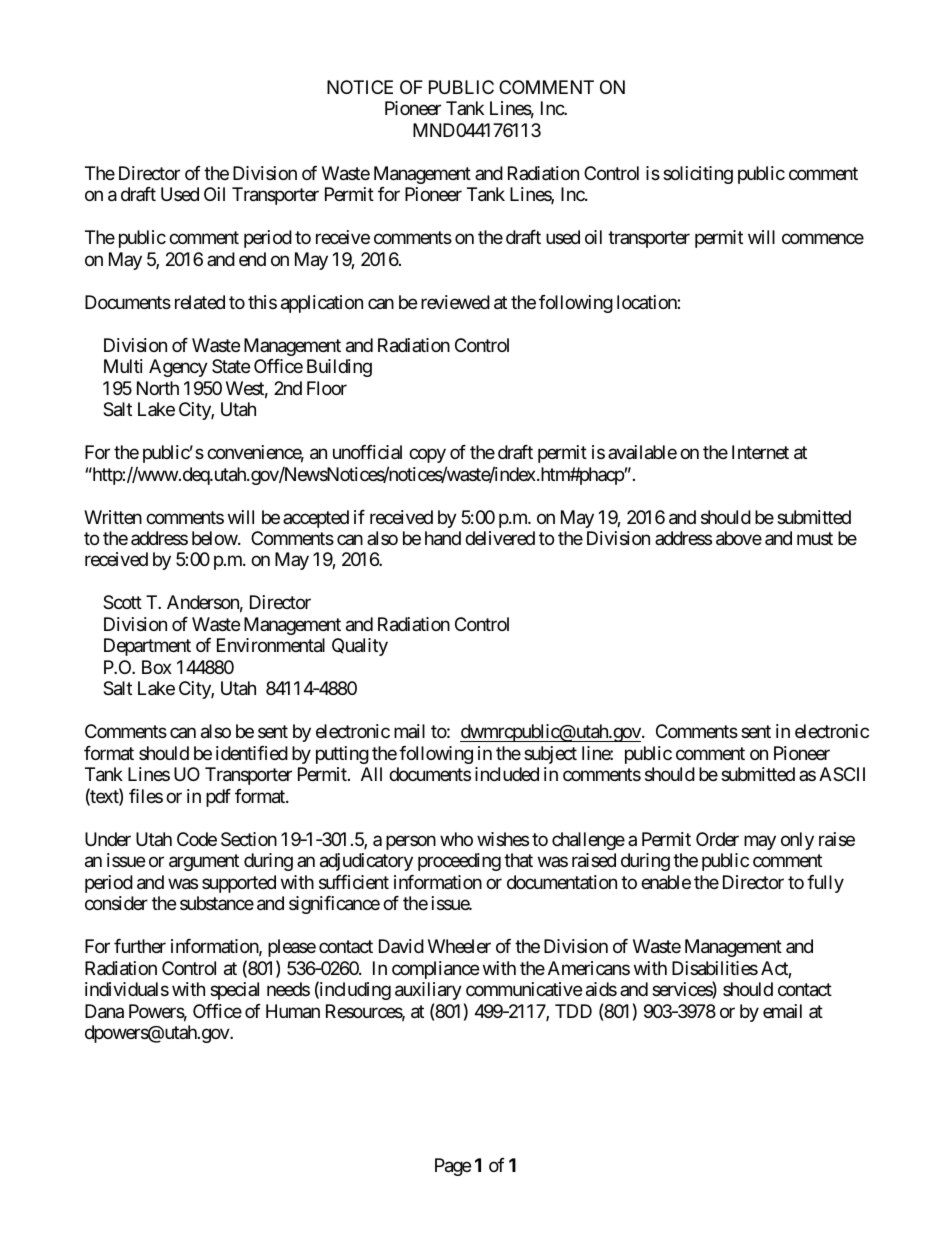 The width and height of the screenshot is (952, 1233). Describe the element at coordinates (104, 1011) in the screenshot. I see `Dana` at that location.
